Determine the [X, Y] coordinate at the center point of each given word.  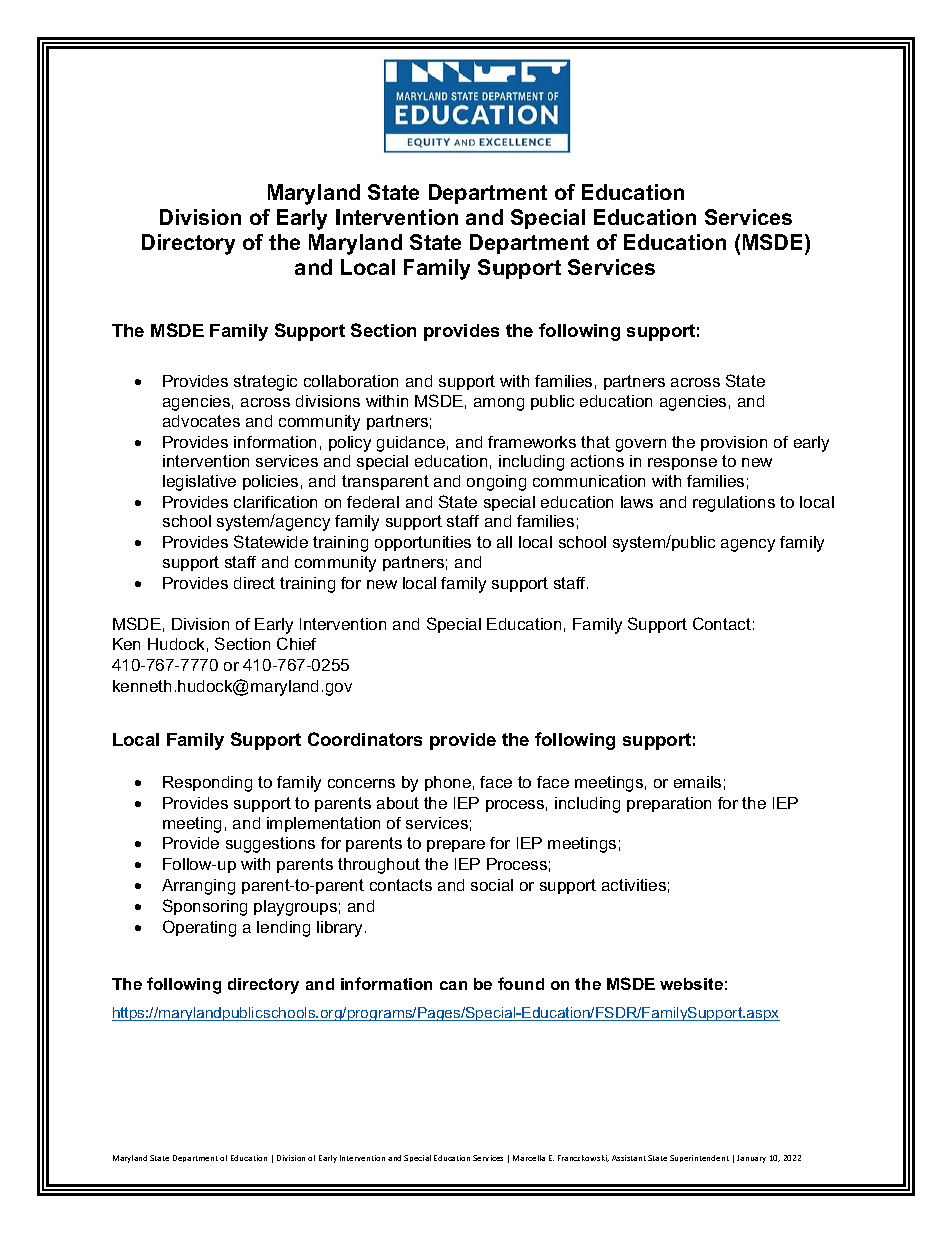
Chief [296, 643]
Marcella [529, 1158]
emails [697, 782]
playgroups [295, 908]
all [504, 542]
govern [641, 445]
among [499, 404]
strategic [265, 383]
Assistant [629, 1158]
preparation [669, 804]
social [492, 885]
